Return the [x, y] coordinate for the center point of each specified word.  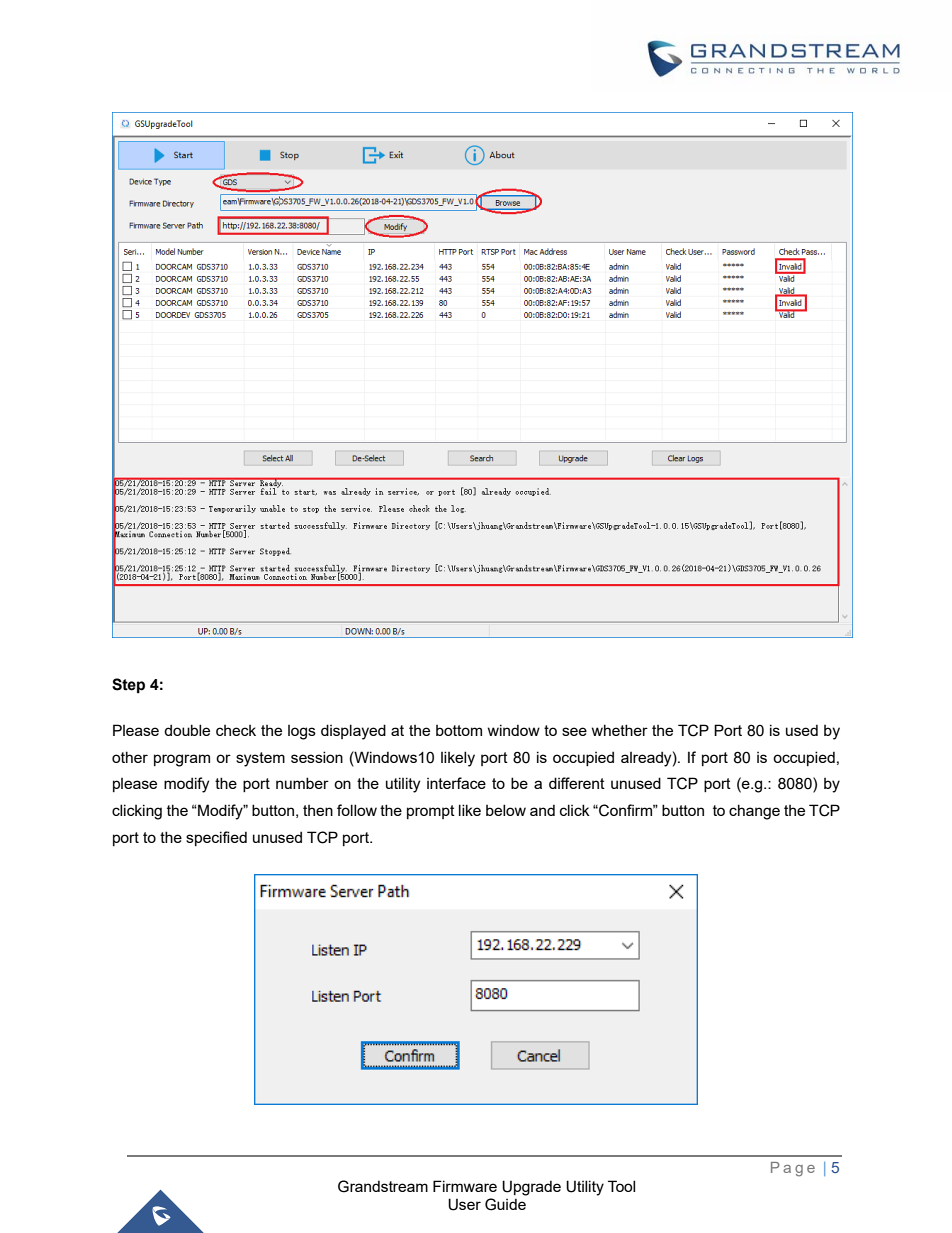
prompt [431, 812]
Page [793, 1169]
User [464, 1204]
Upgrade [531, 1188]
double [187, 730]
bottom [459, 730]
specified [216, 838]
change [754, 812]
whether [620, 730]
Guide [505, 1204]
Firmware [465, 1186]
